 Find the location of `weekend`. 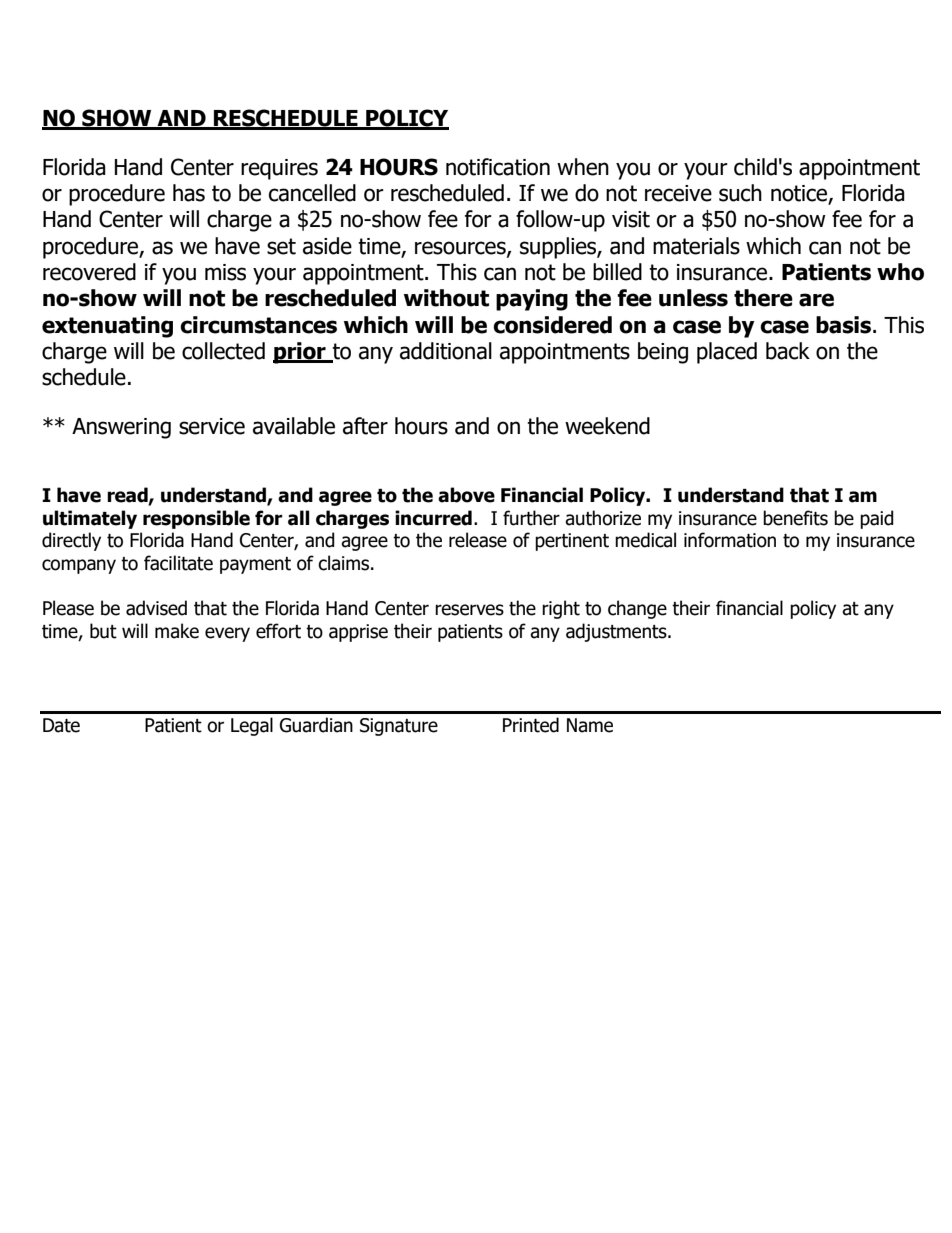

weekend is located at coordinates (607, 426).
